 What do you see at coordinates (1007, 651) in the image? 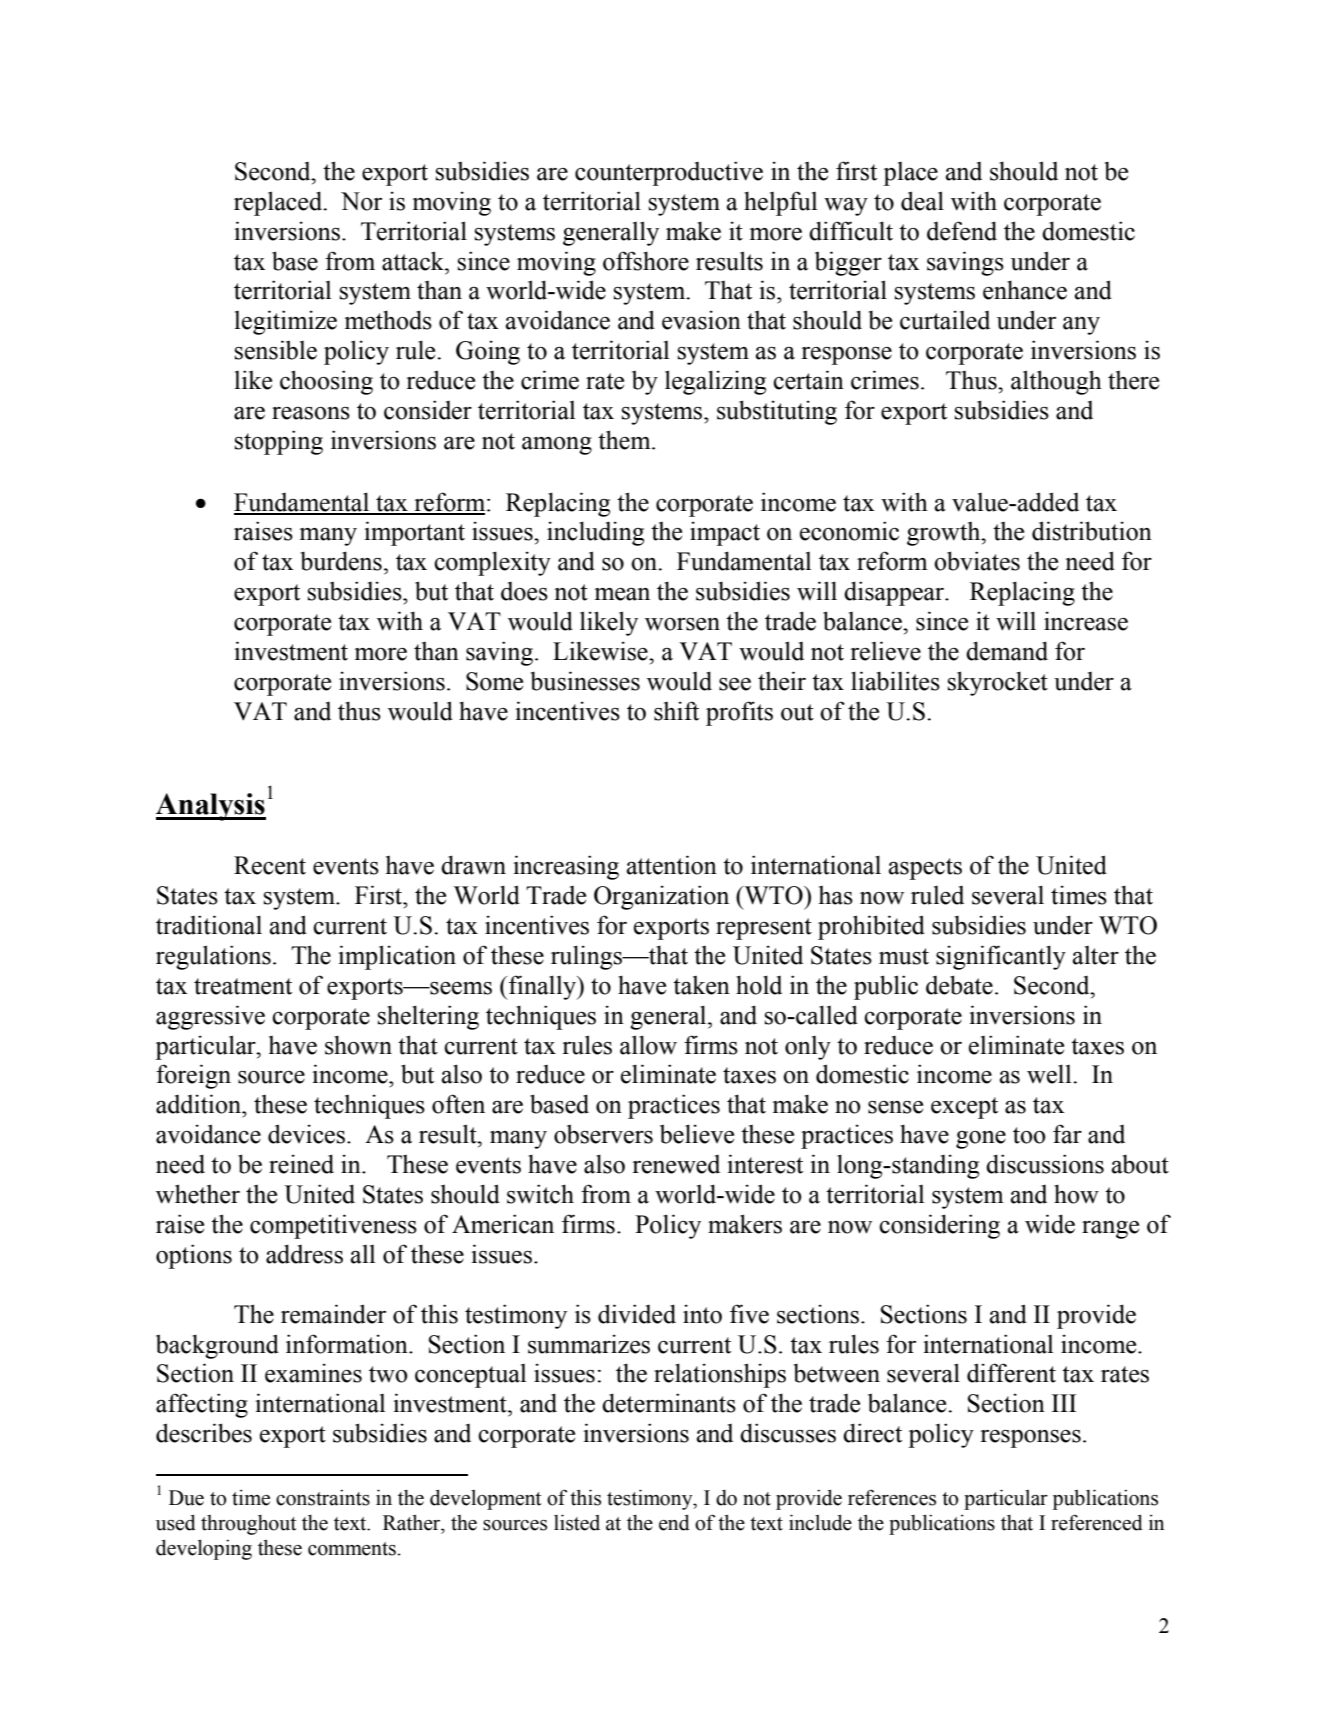
I see `demand` at bounding box center [1007, 651].
